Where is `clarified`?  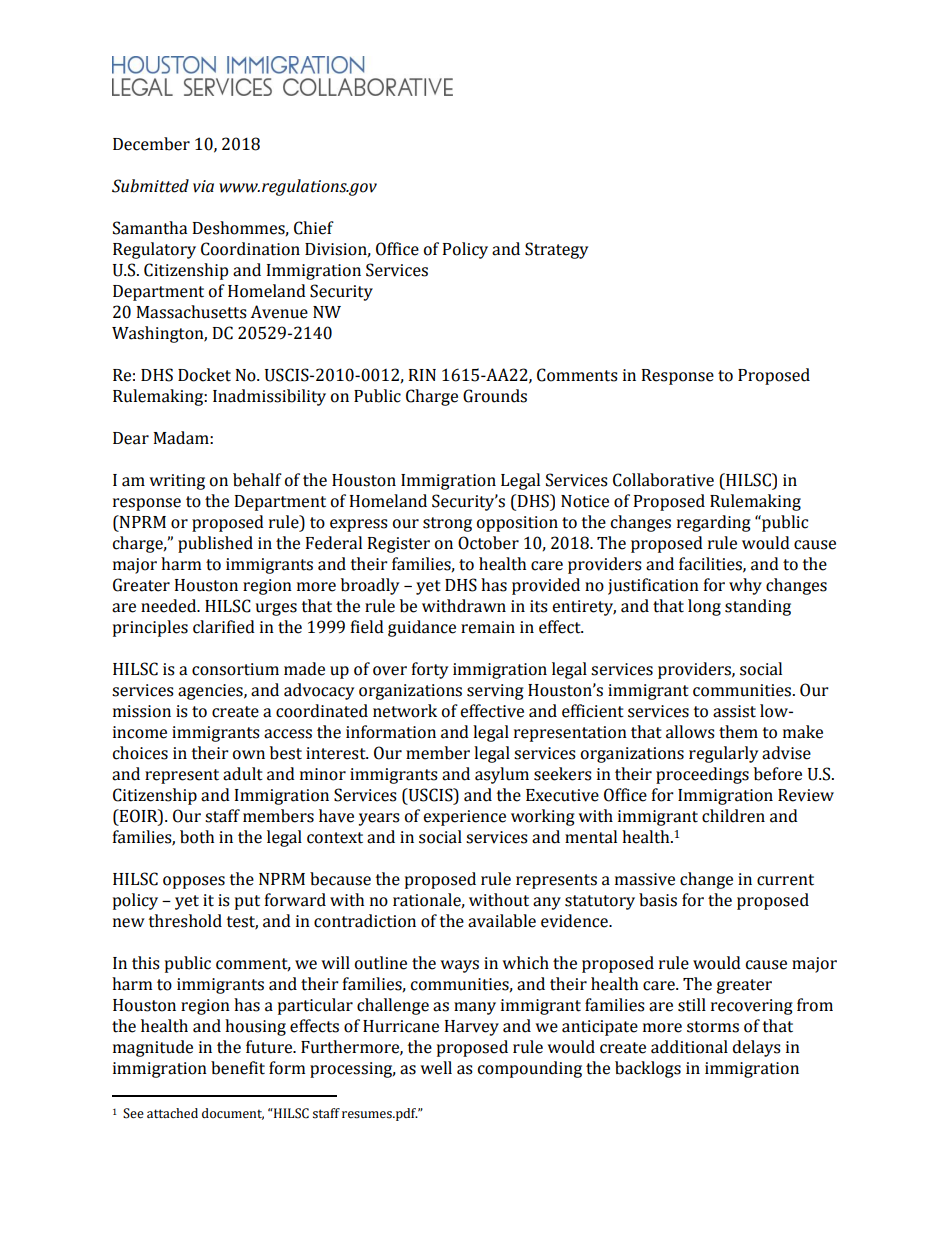 clarified is located at coordinates (224, 627).
